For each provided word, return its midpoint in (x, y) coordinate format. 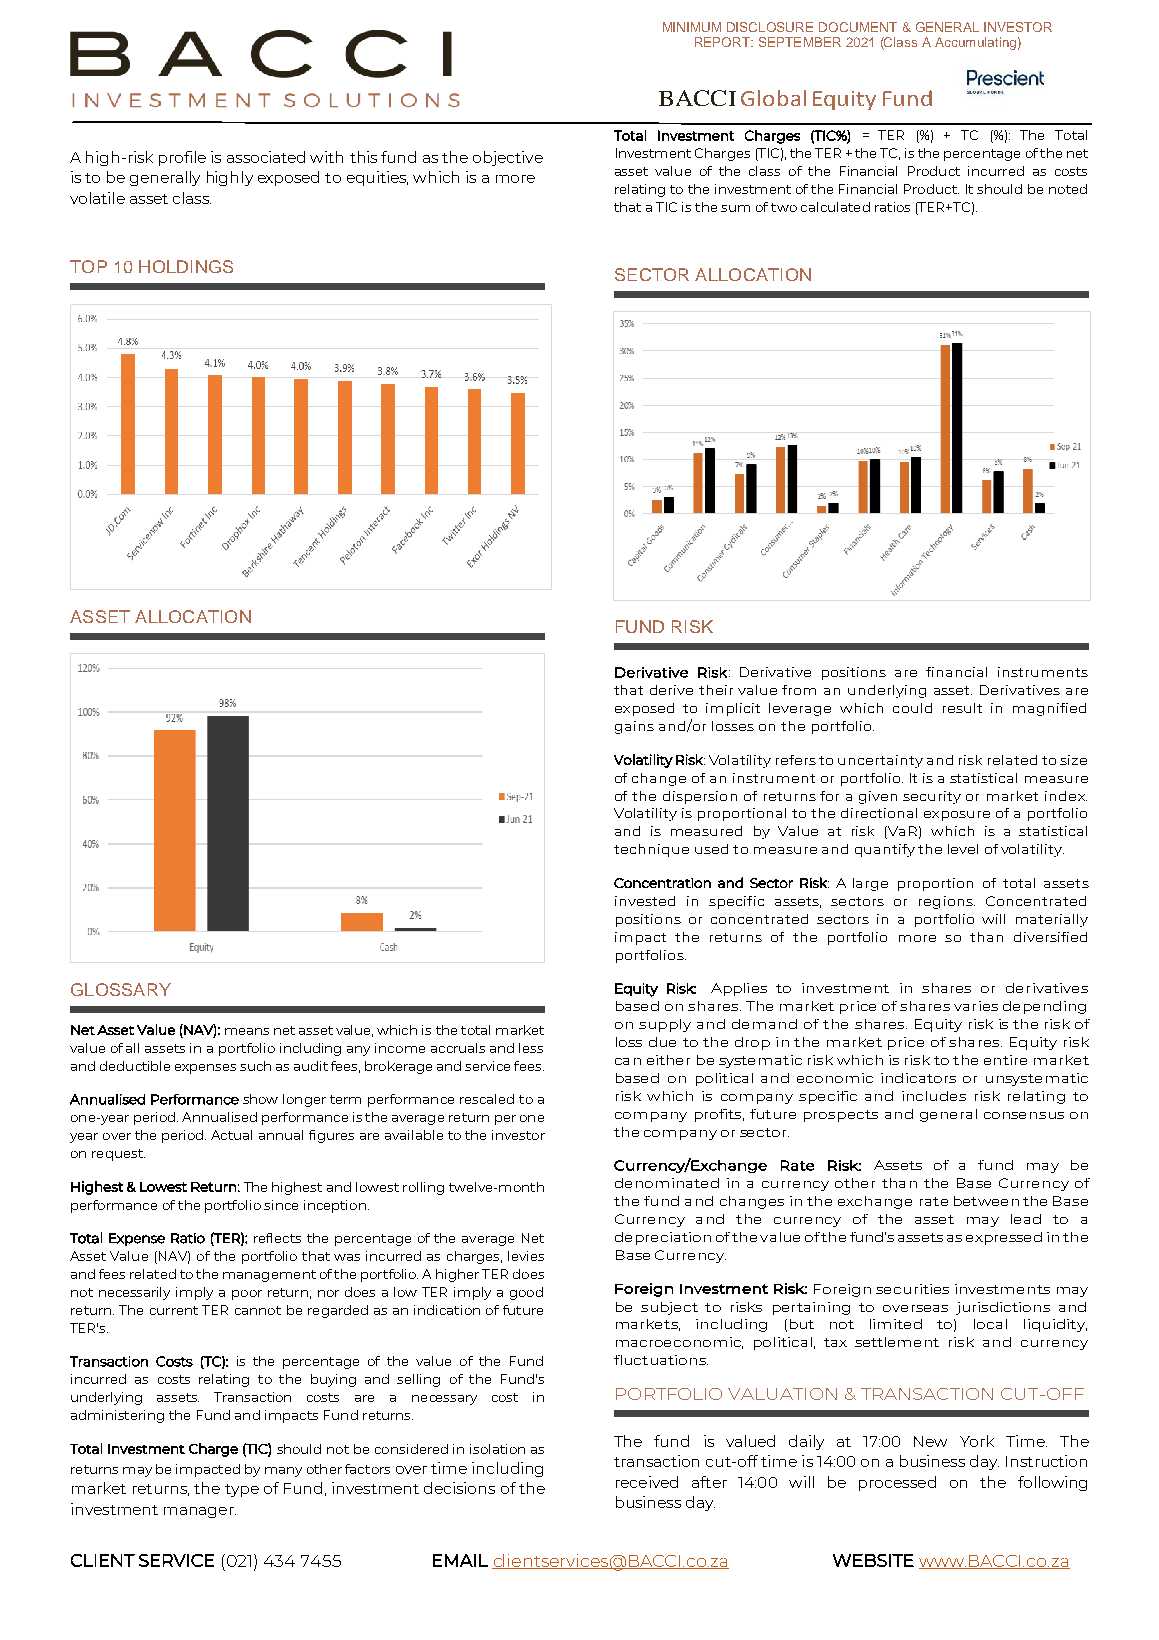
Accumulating (975, 43)
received (647, 1482)
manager (200, 1512)
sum (735, 208)
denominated (667, 1183)
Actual (231, 1135)
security (932, 797)
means (247, 1031)
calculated (835, 207)
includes (934, 1096)
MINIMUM (692, 27)
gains (634, 727)
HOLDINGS (186, 266)
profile (182, 158)
